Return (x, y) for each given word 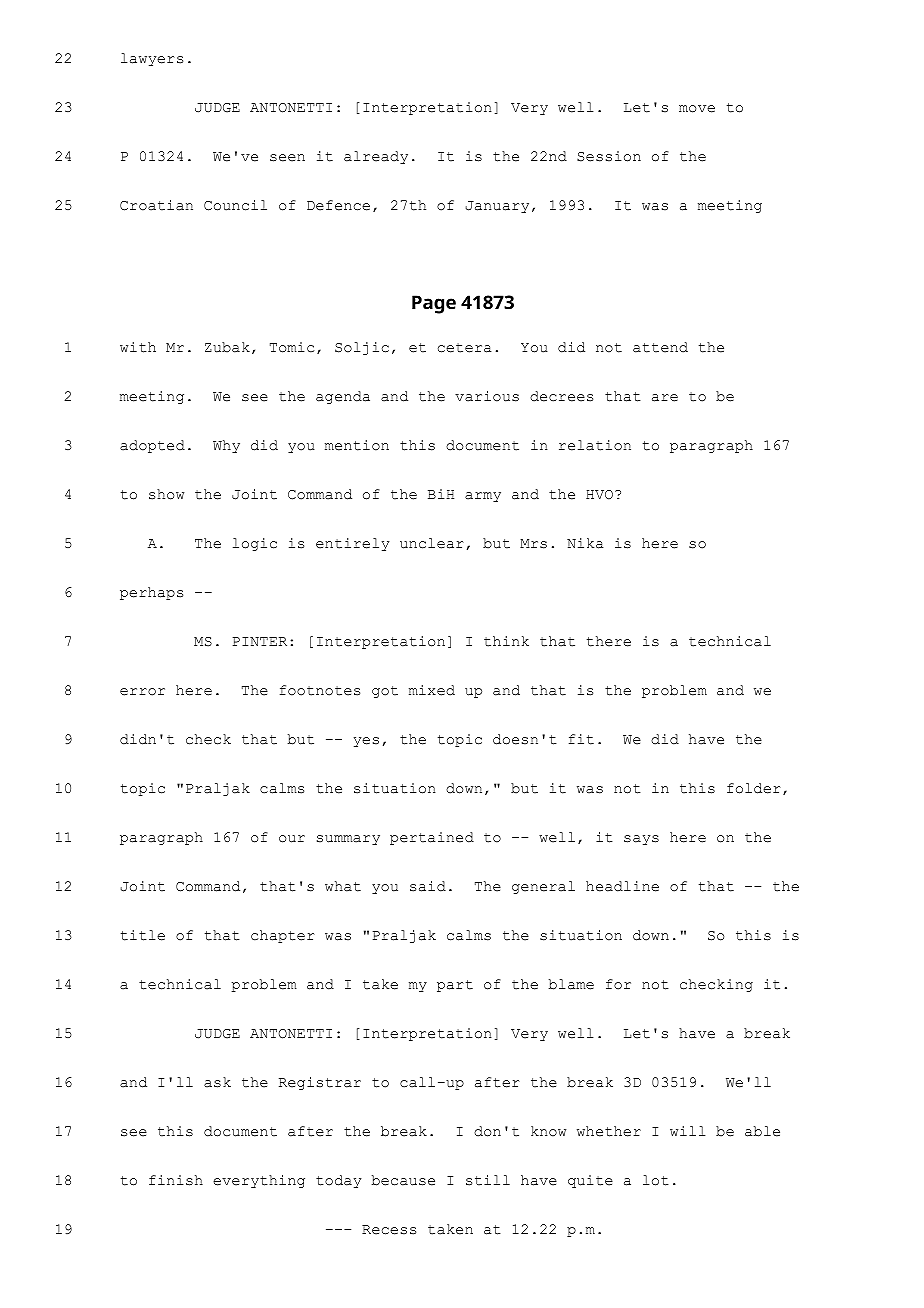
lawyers (152, 59)
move (697, 109)
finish (176, 1180)
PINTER (260, 641)
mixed (432, 690)
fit (581, 739)
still (488, 1180)
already (376, 157)
